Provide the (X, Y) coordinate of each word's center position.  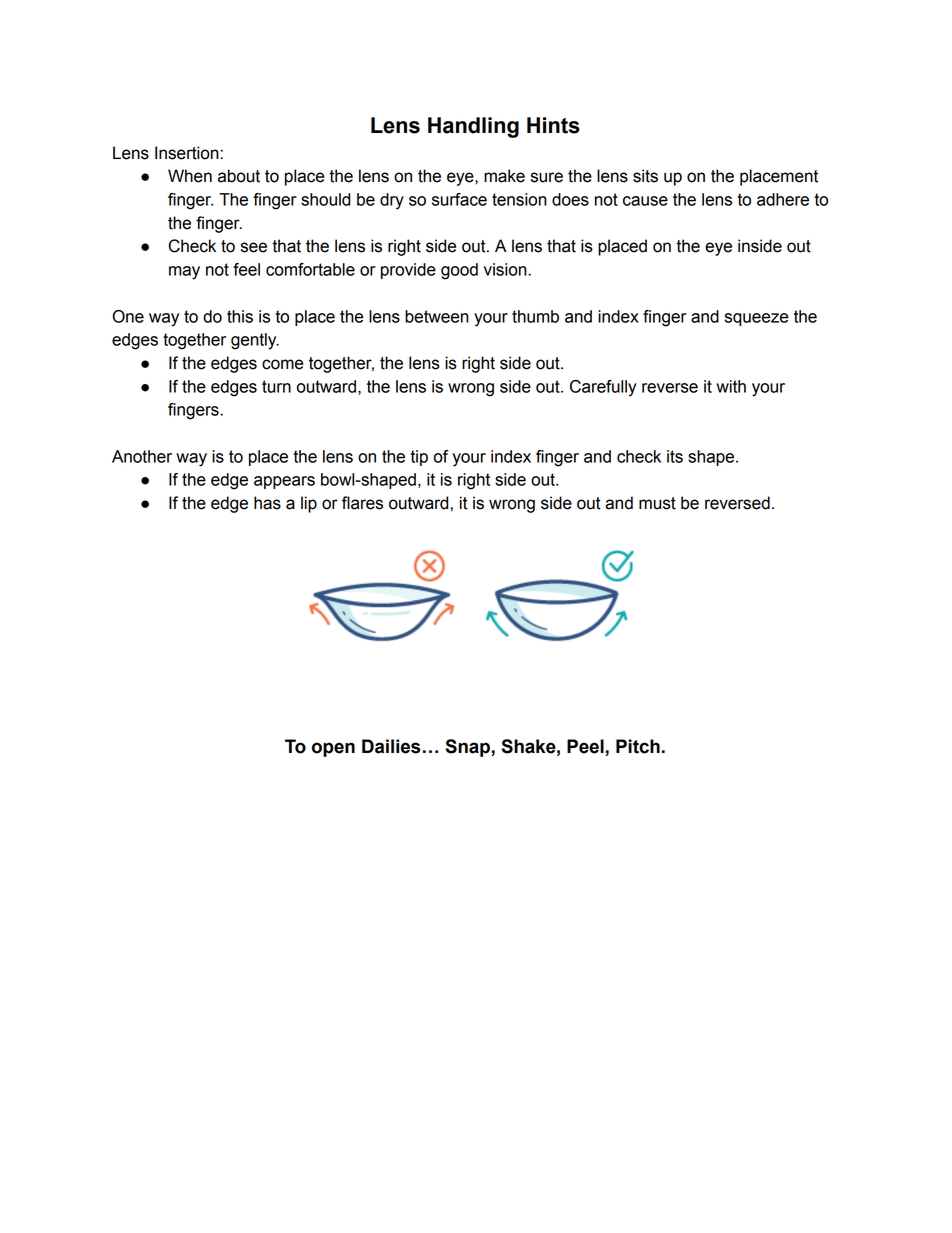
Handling (473, 127)
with (731, 386)
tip (419, 458)
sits (645, 176)
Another (142, 456)
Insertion (187, 153)
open (333, 749)
